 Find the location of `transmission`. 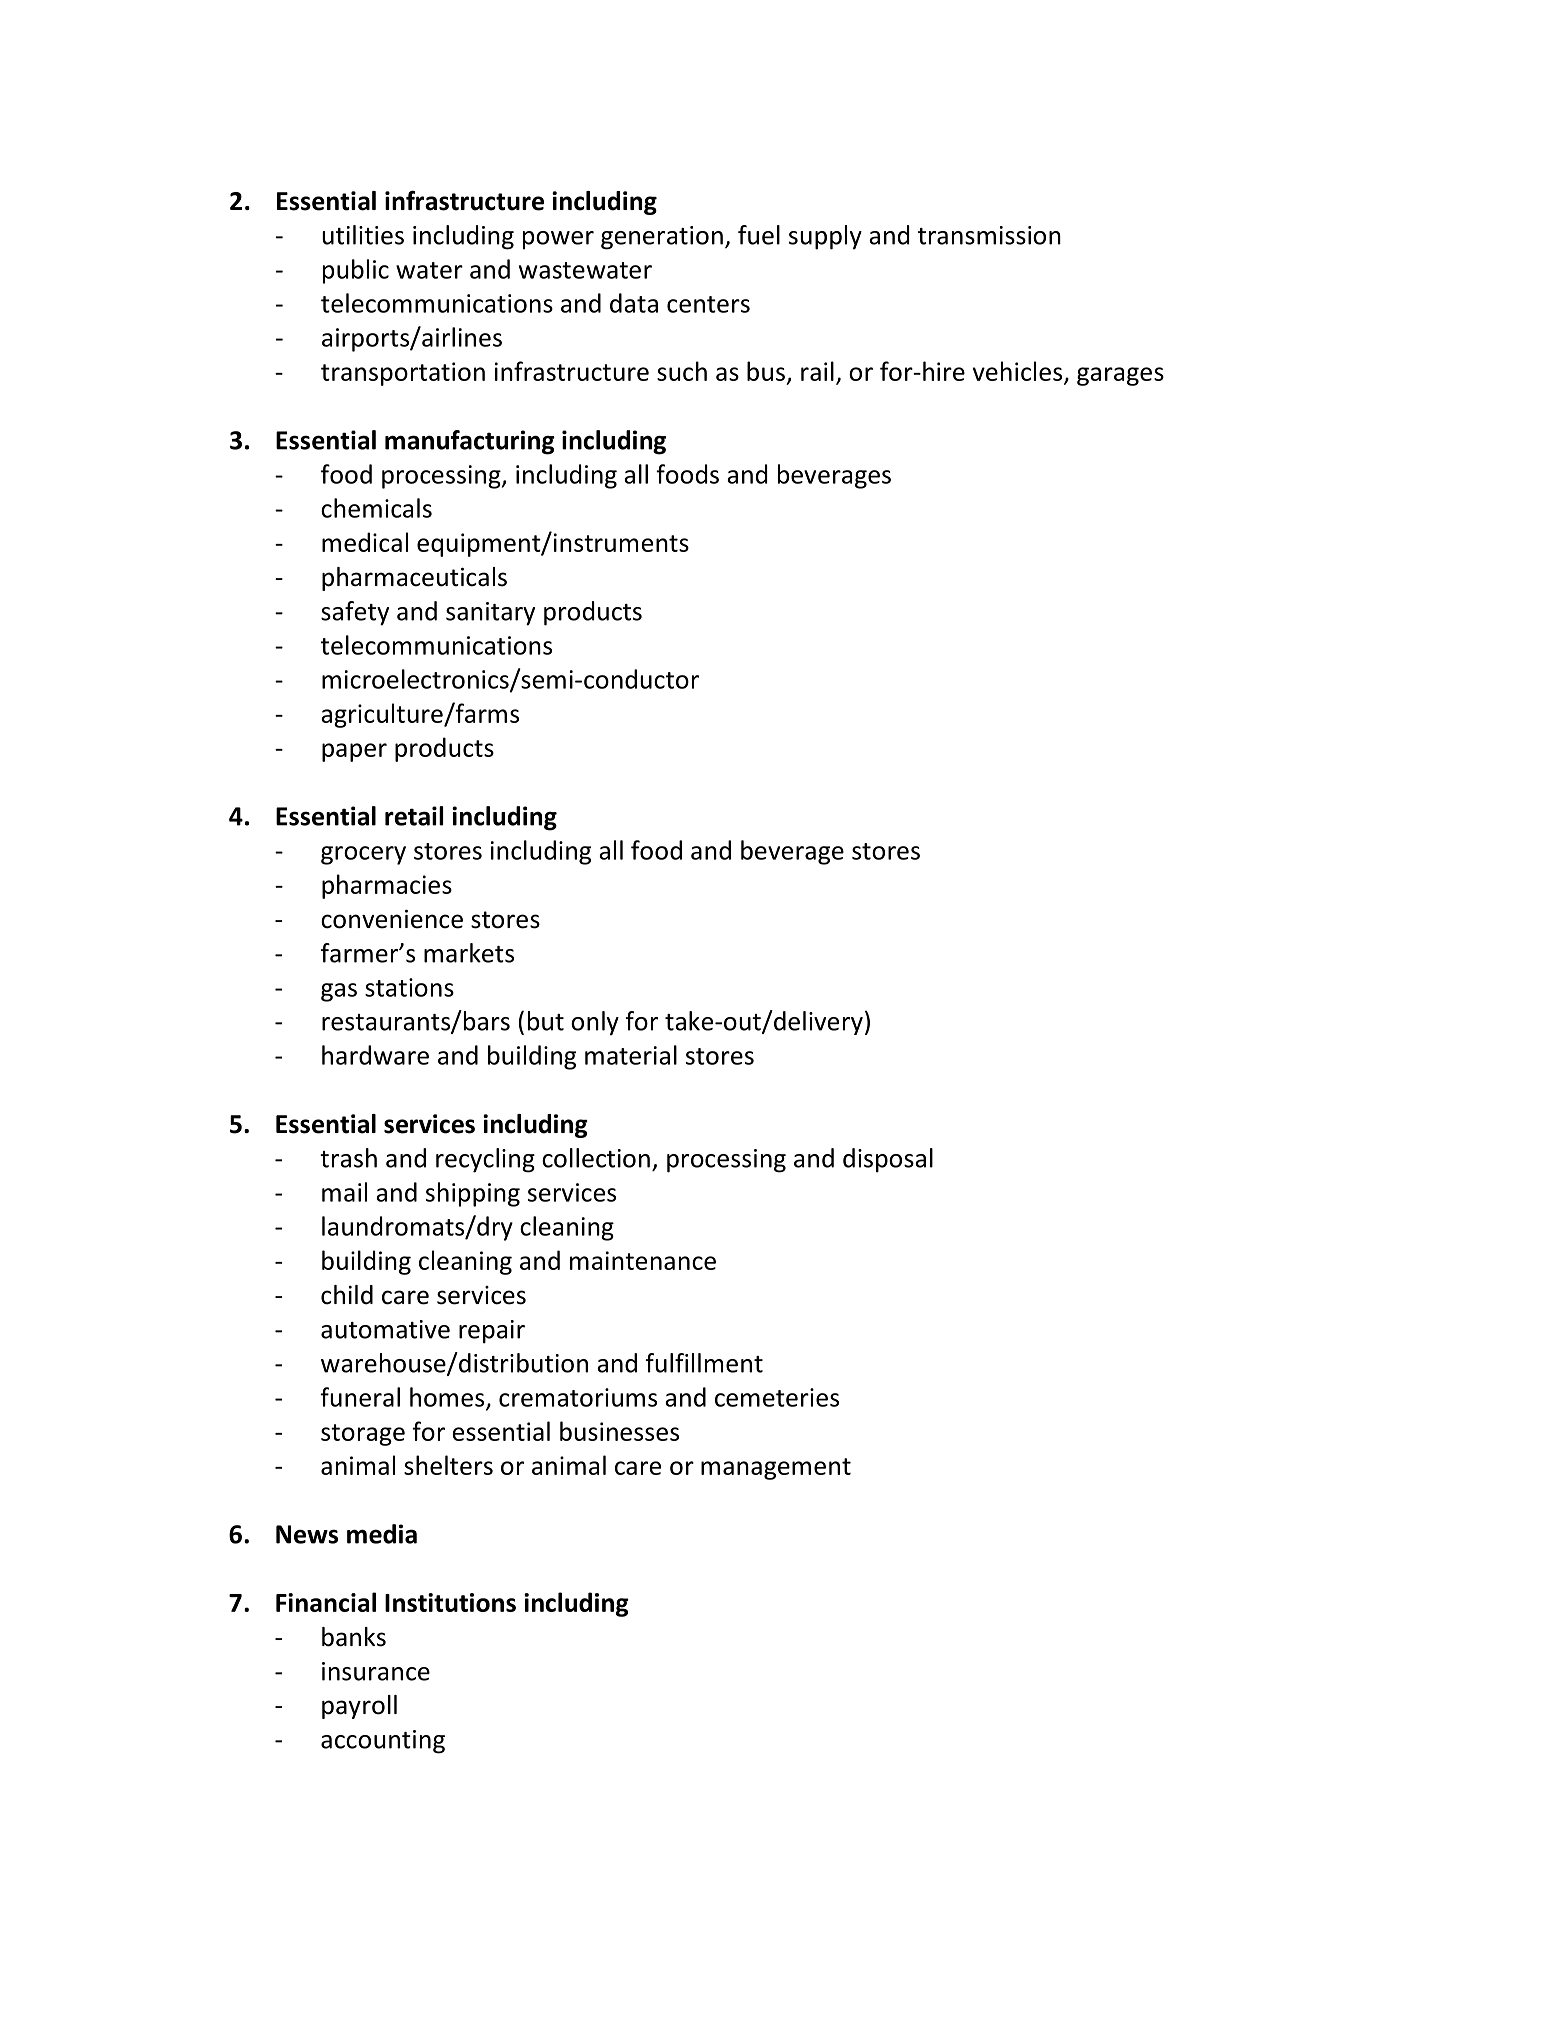

transmission is located at coordinates (989, 235).
